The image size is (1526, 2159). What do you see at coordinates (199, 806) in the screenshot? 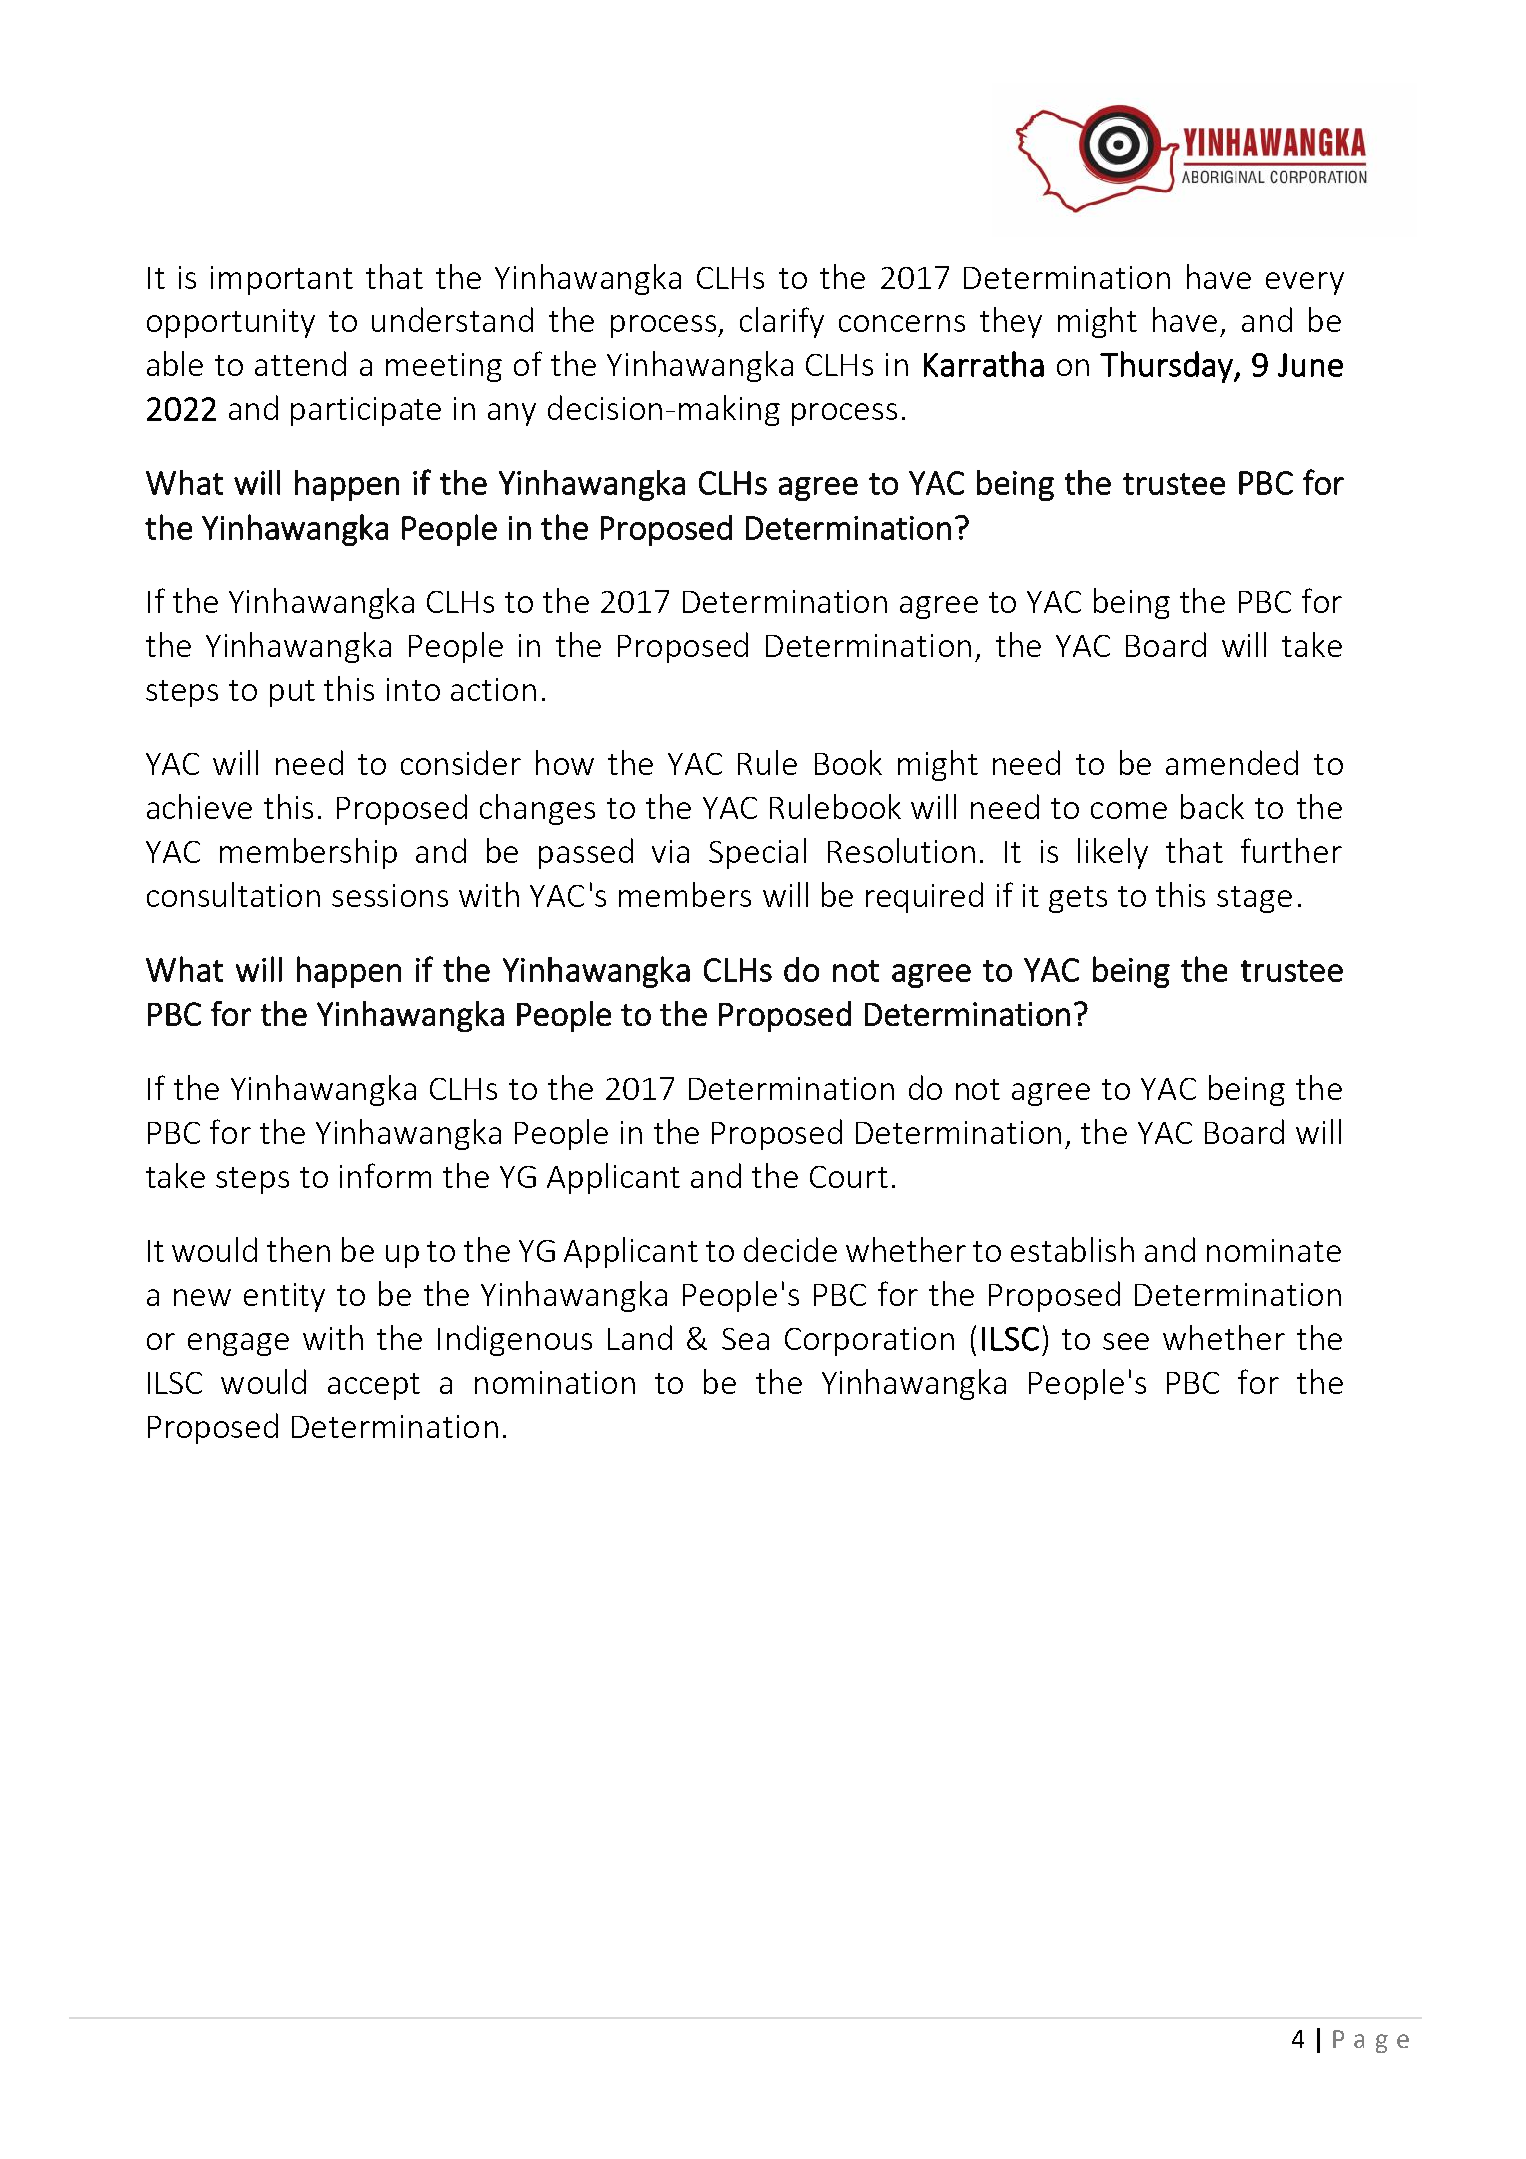
I see `achieve` at bounding box center [199, 806].
